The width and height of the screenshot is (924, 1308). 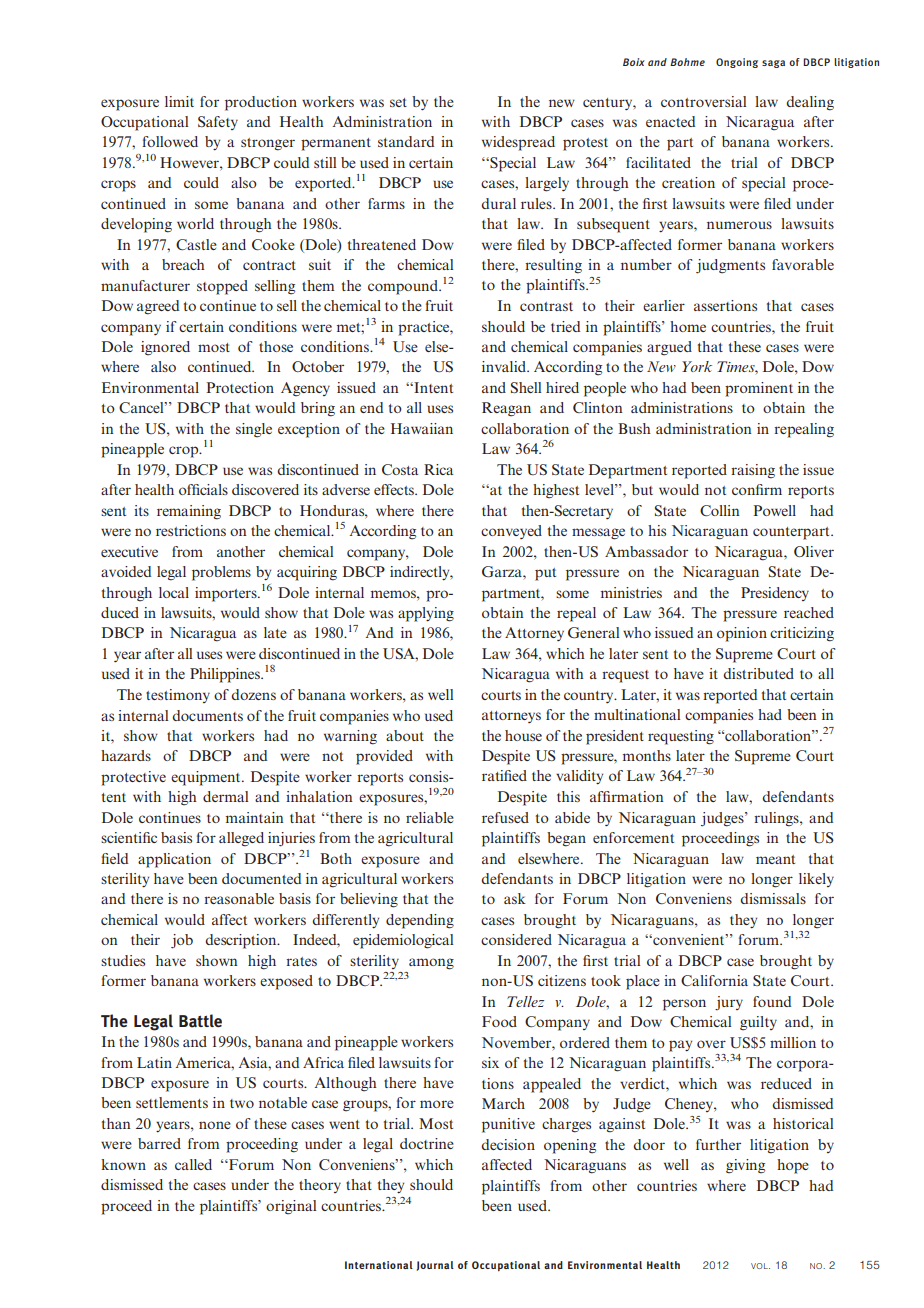 I want to click on distributed, so click(x=758, y=673).
